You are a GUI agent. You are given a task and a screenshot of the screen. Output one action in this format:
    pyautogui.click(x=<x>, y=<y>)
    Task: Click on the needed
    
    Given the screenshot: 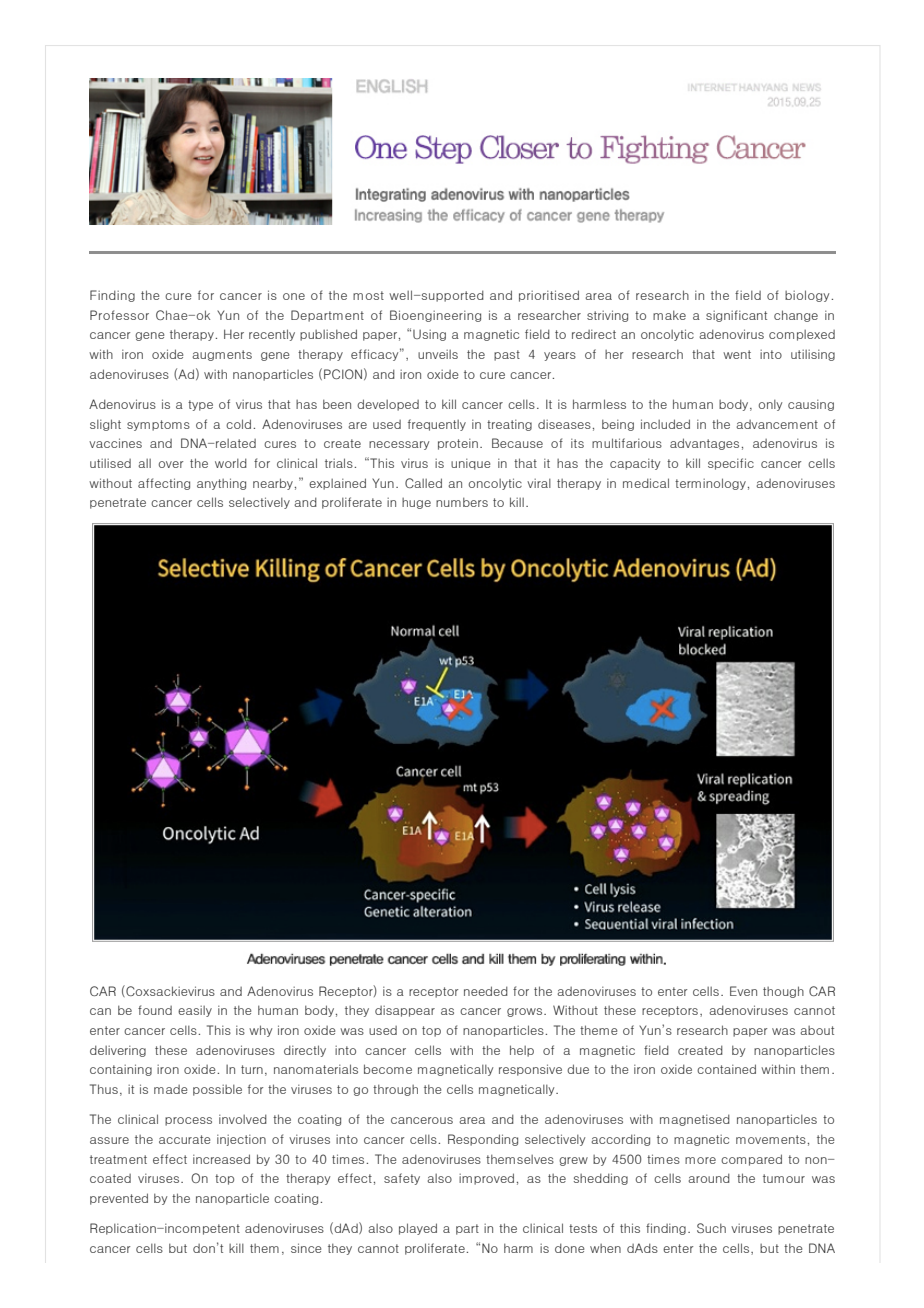 What is the action you would take?
    pyautogui.click(x=486, y=991)
